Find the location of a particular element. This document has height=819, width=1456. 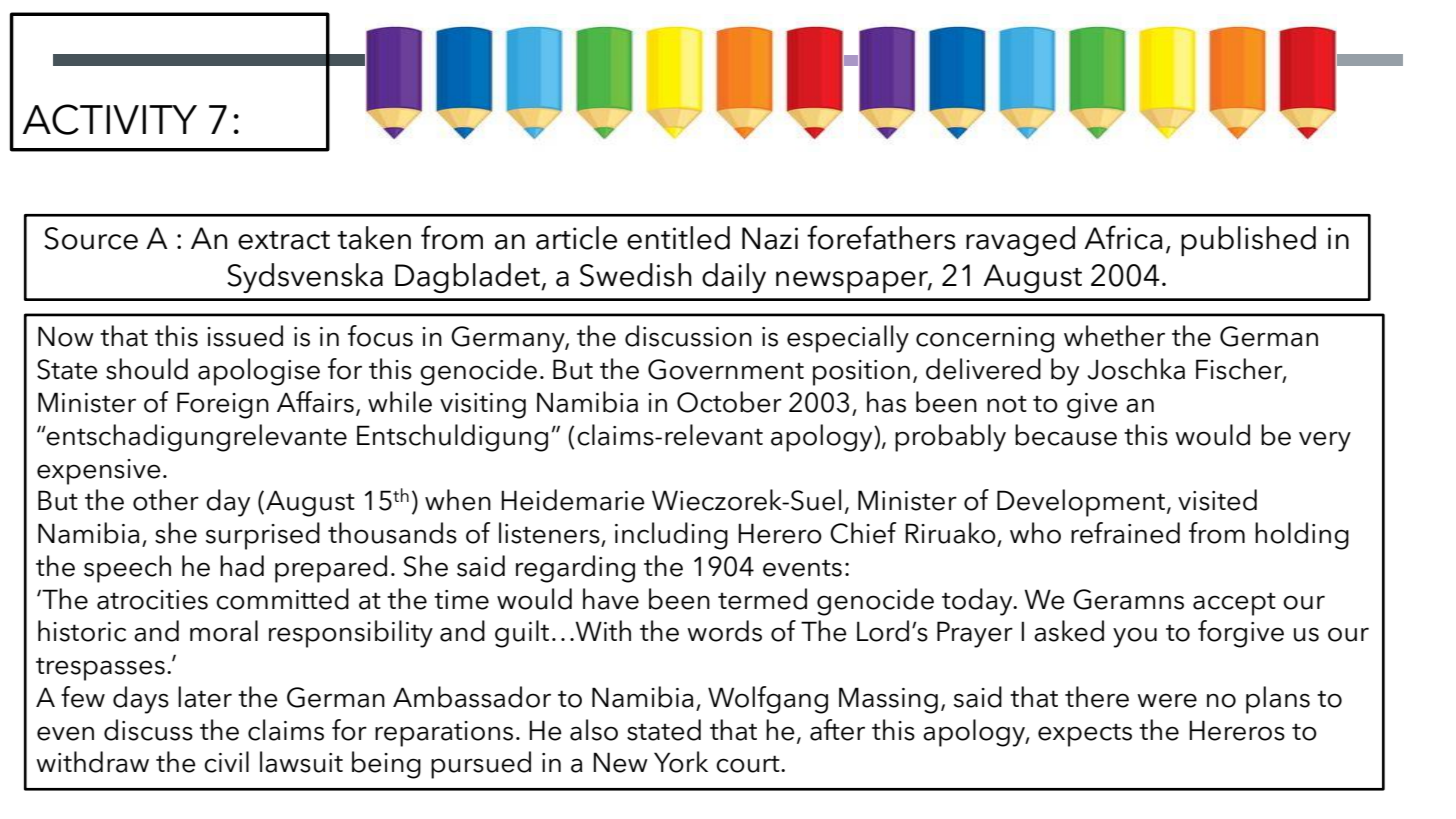

entitled is located at coordinates (678, 238).
